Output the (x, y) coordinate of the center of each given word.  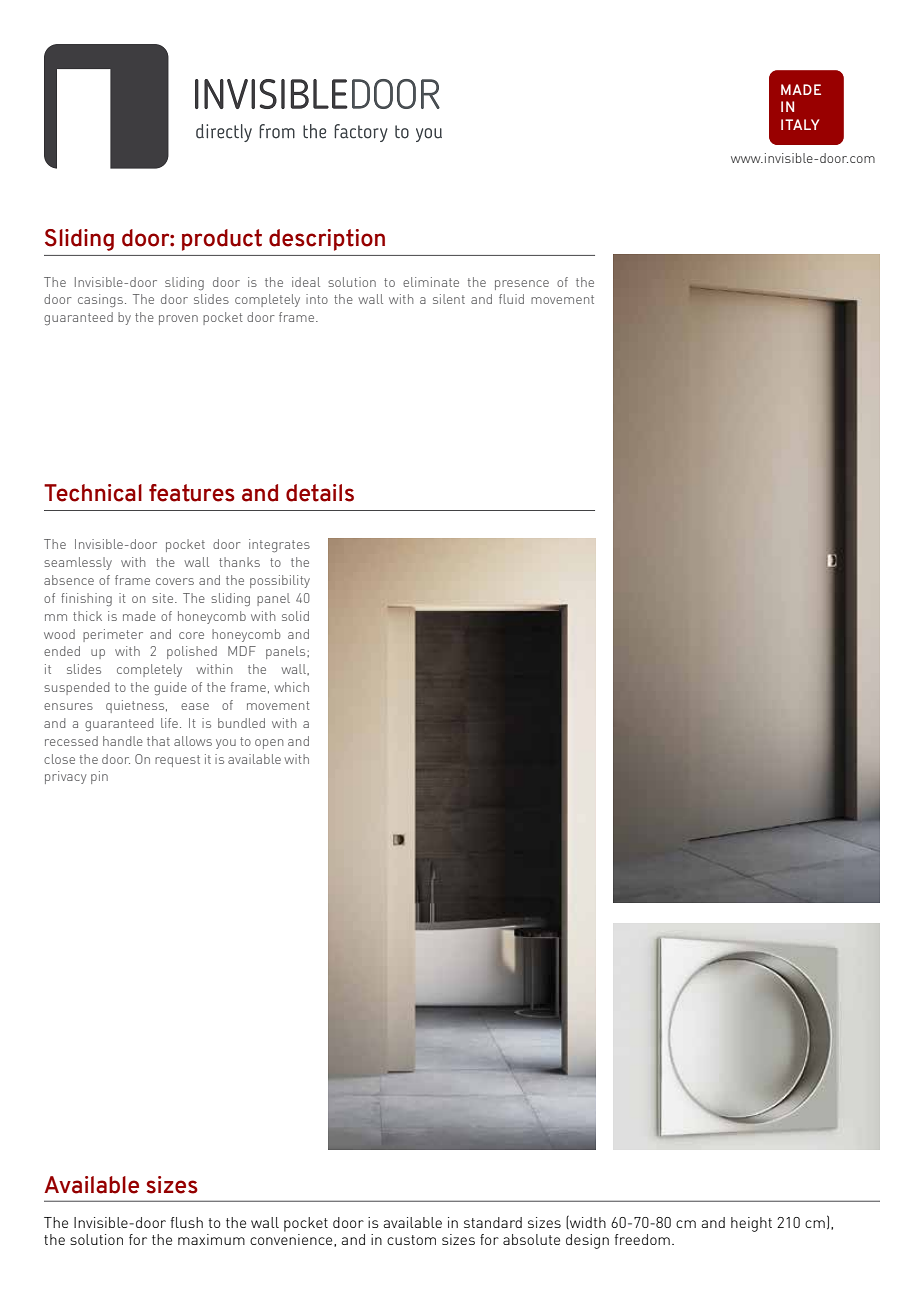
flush (187, 1222)
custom (411, 1240)
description (327, 240)
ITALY (800, 124)
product (222, 240)
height (751, 1224)
